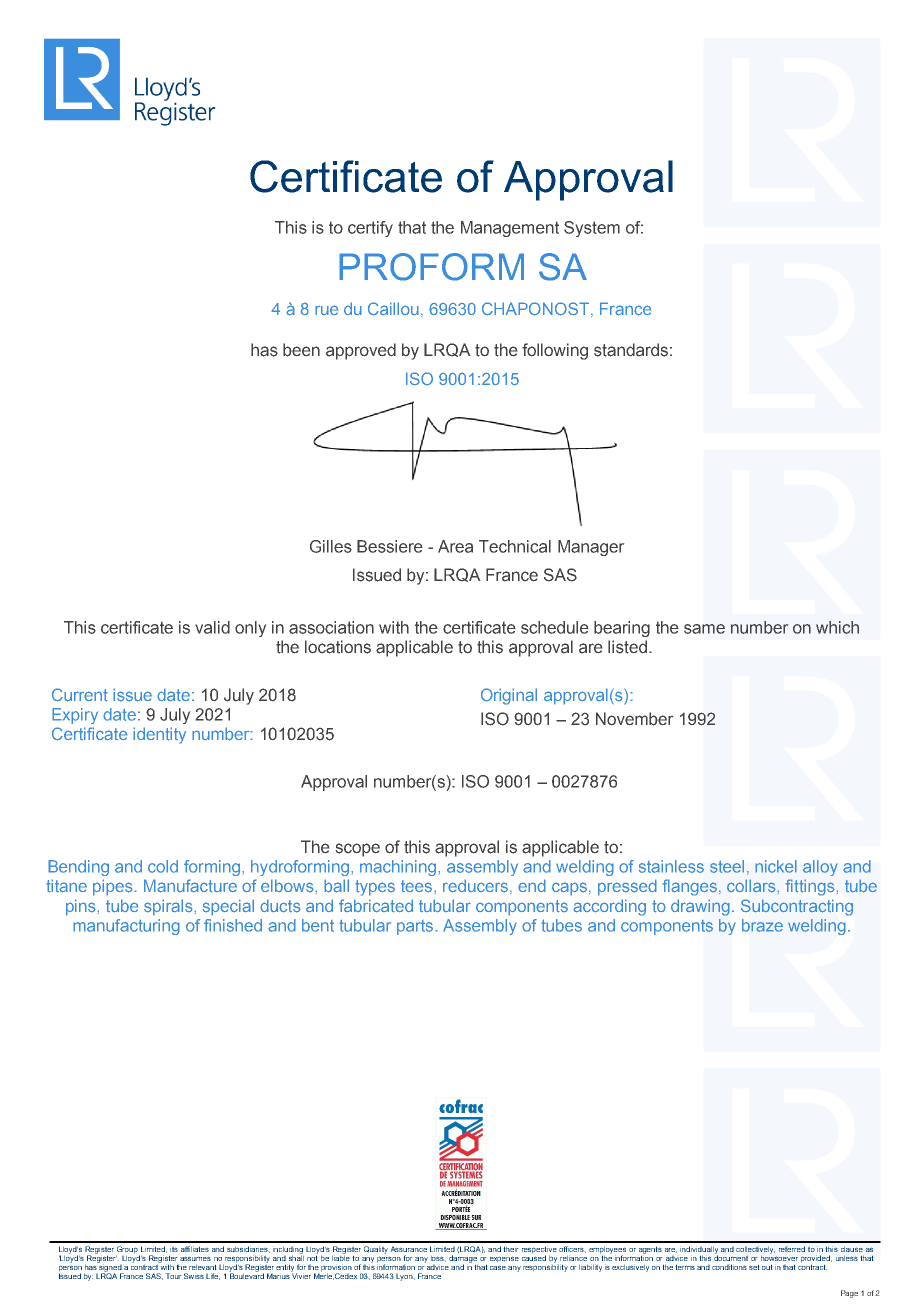 The height and width of the screenshot is (1308, 924). Describe the element at coordinates (509, 696) in the screenshot. I see `Original` at that location.
